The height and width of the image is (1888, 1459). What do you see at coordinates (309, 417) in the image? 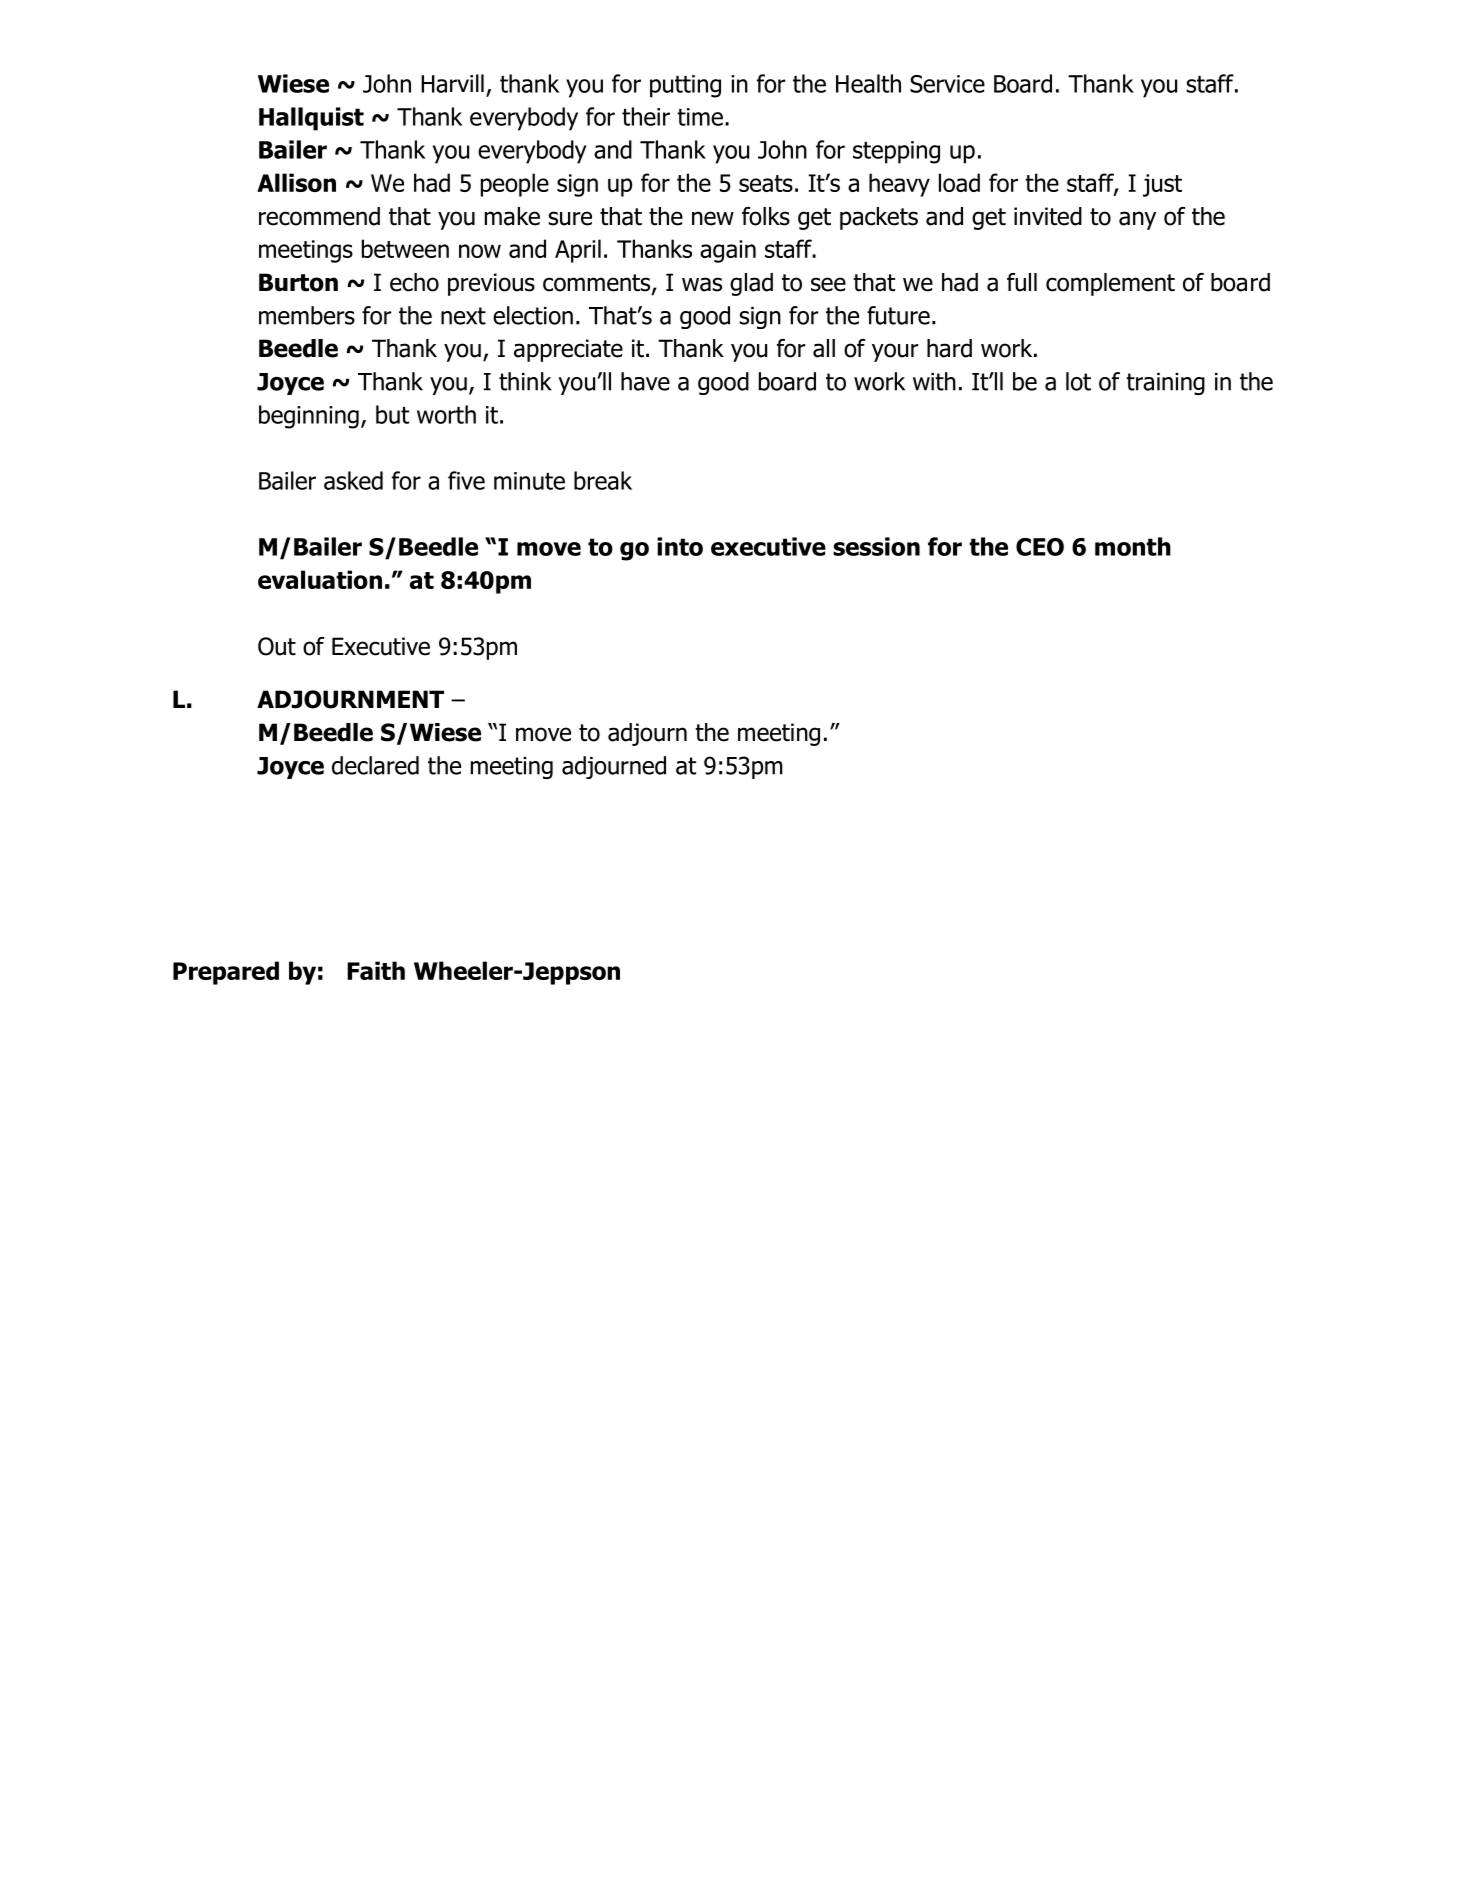
I see `beginning` at bounding box center [309, 417].
